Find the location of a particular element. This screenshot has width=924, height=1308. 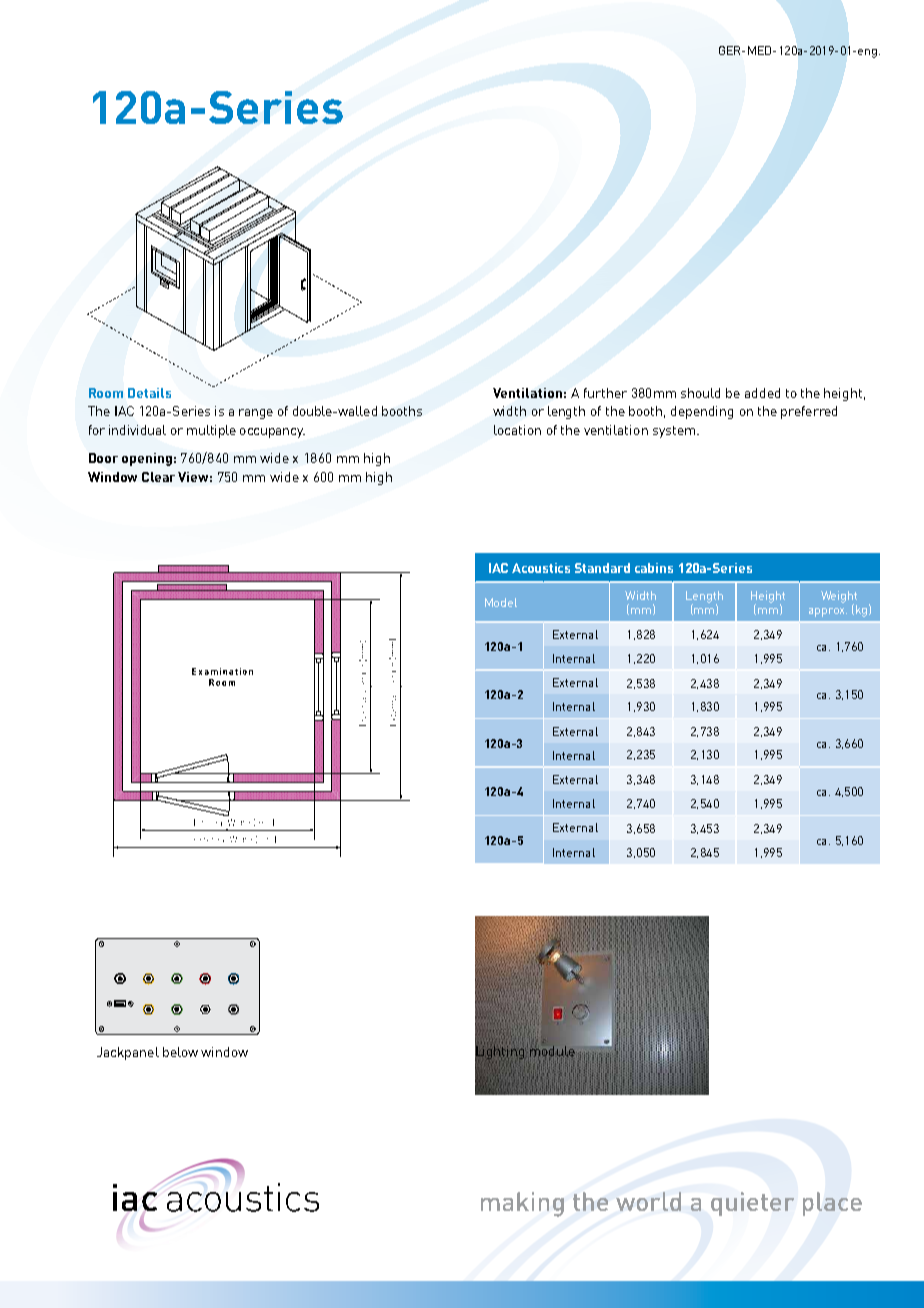

location is located at coordinates (517, 430).
